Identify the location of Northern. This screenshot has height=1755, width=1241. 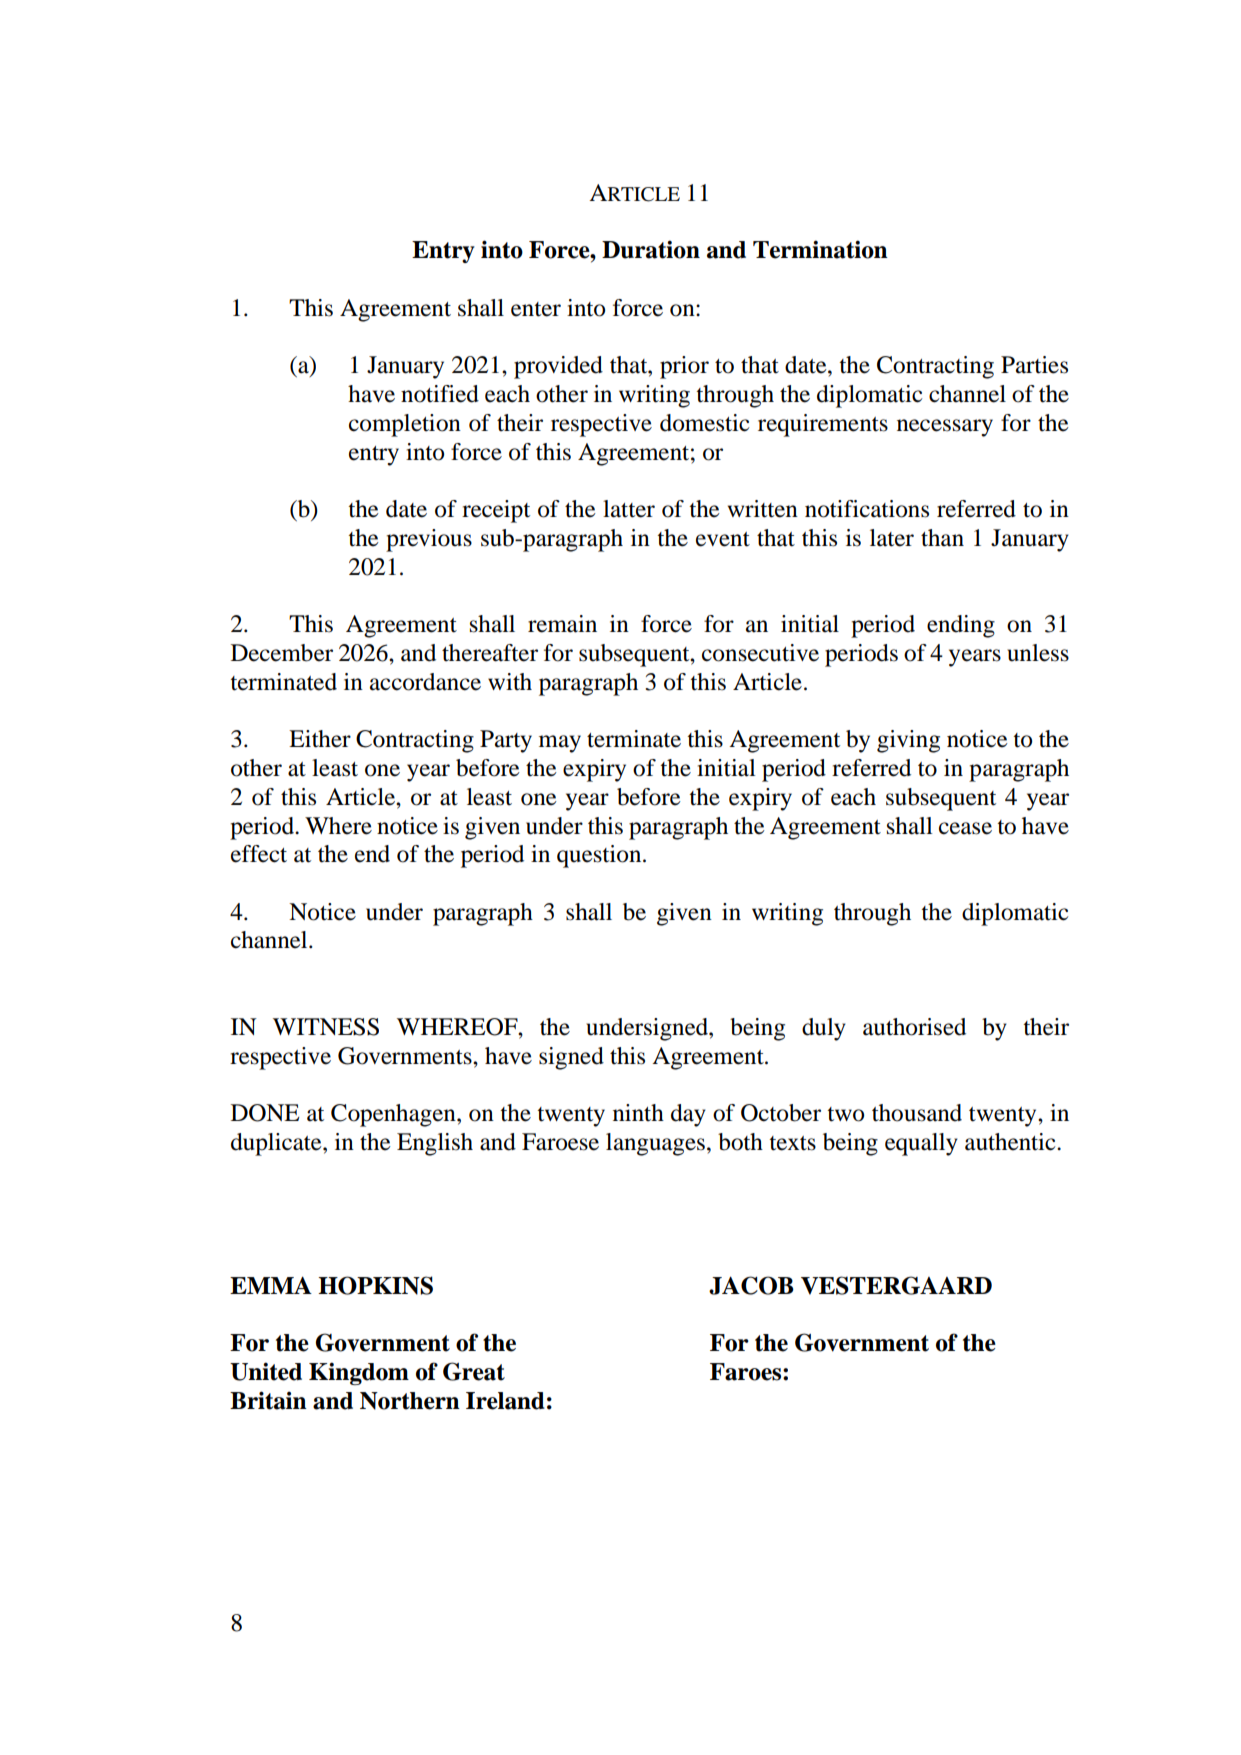
(410, 1401).
